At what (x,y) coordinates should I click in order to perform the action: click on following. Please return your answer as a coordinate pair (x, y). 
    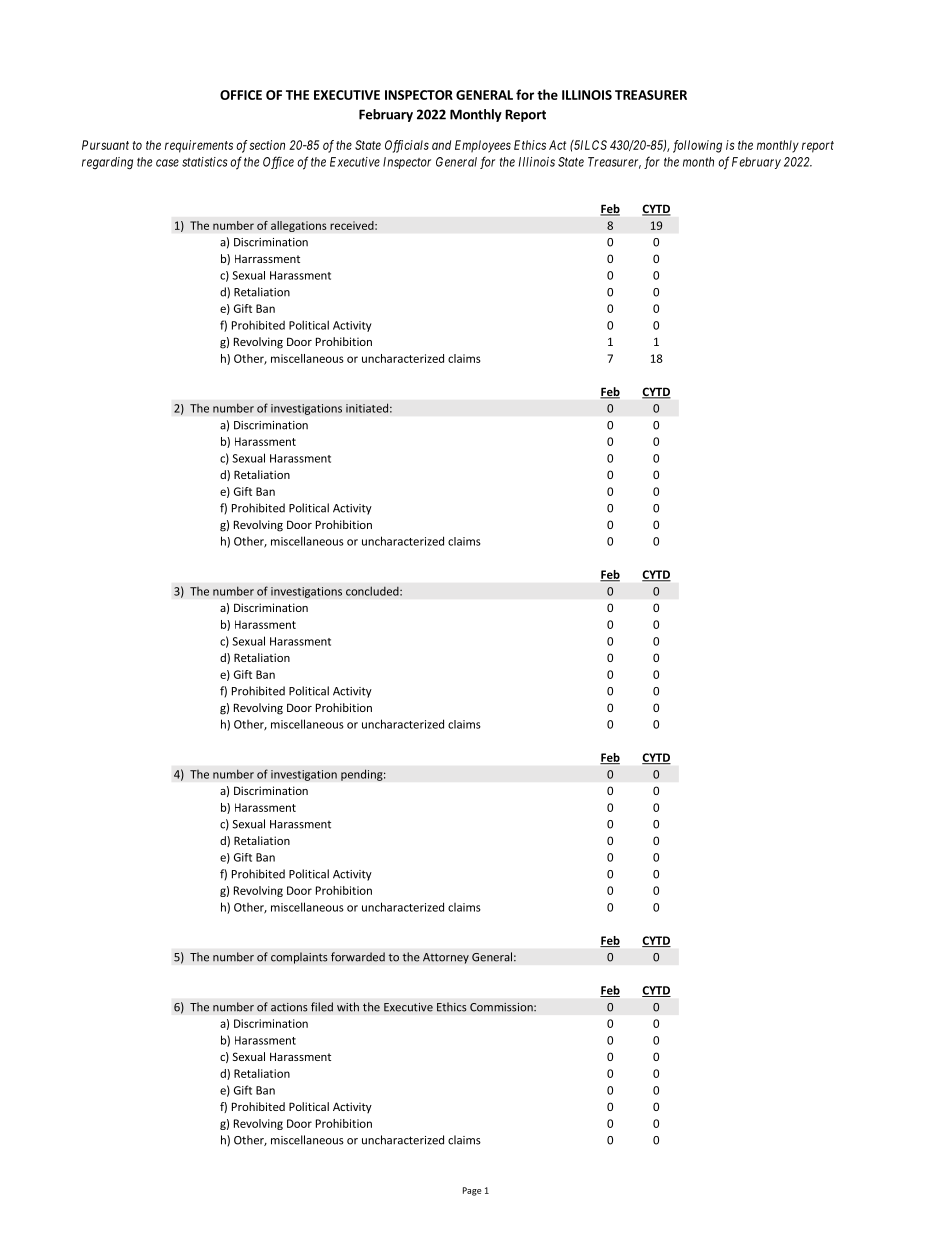
    Looking at the image, I should click on (697, 146).
